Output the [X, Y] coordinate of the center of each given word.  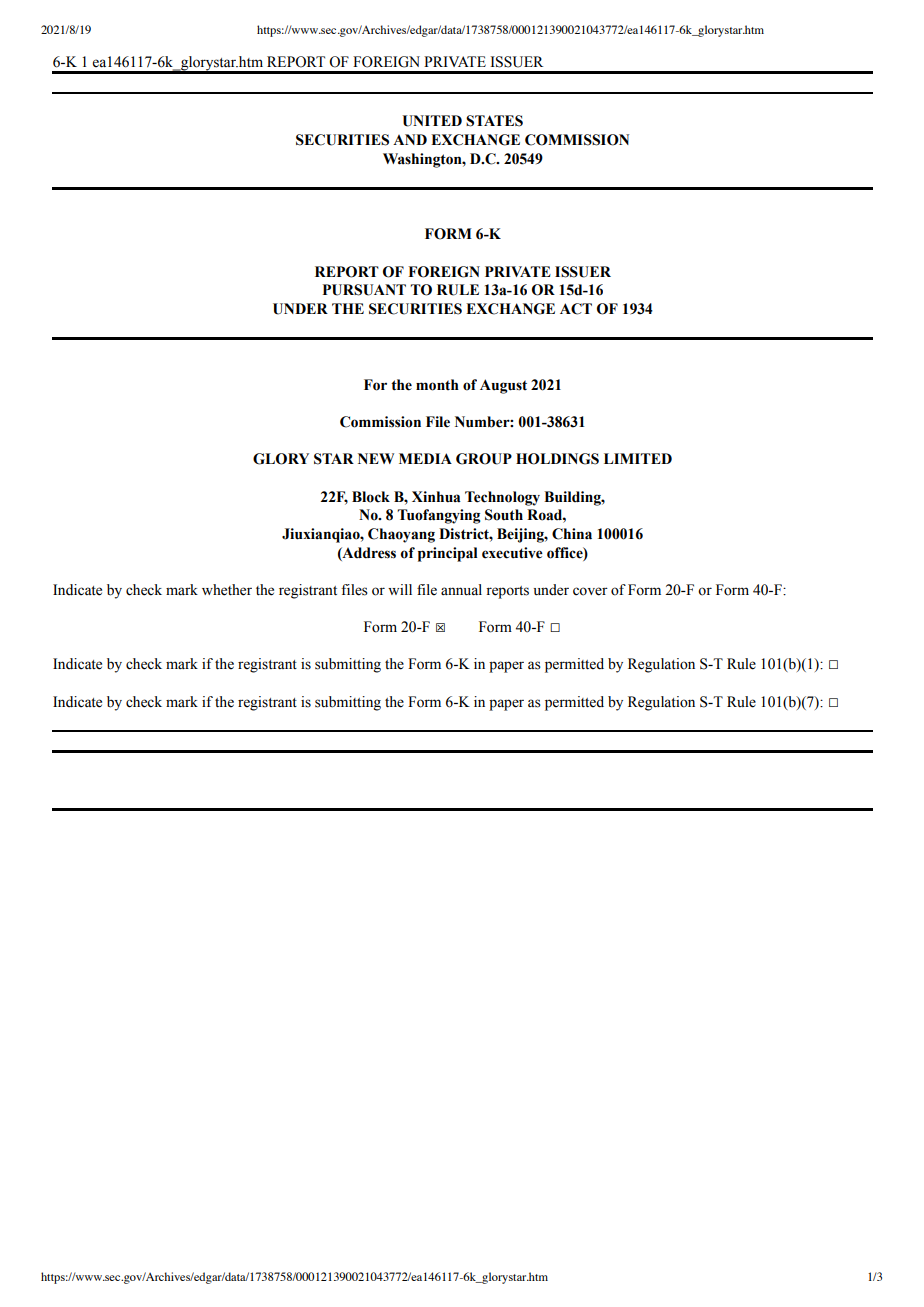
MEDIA [425, 458]
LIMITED [638, 458]
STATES [494, 121]
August [503, 386]
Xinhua [436, 497]
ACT [576, 309]
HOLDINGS [557, 459]
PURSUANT [364, 290]
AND [410, 139]
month [437, 385]
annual [461, 590]
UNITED [432, 121]
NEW [376, 458]
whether [227, 590]
